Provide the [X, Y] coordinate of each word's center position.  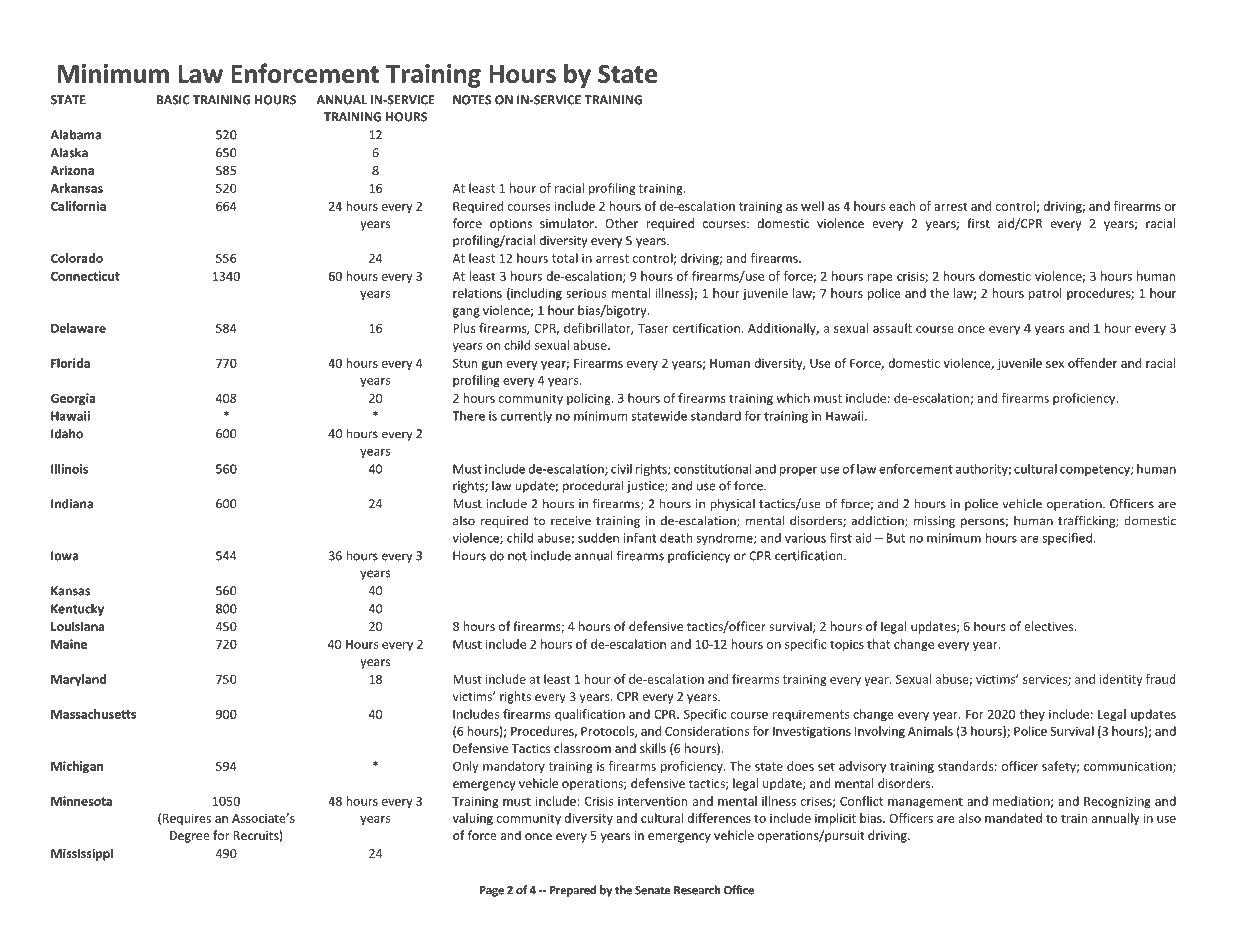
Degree [190, 837]
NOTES [472, 100]
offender [1092, 363]
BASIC [173, 100]
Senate [653, 890]
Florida [70, 363]
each [902, 206]
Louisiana [77, 626]
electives [1050, 626]
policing [590, 399]
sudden [598, 538]
